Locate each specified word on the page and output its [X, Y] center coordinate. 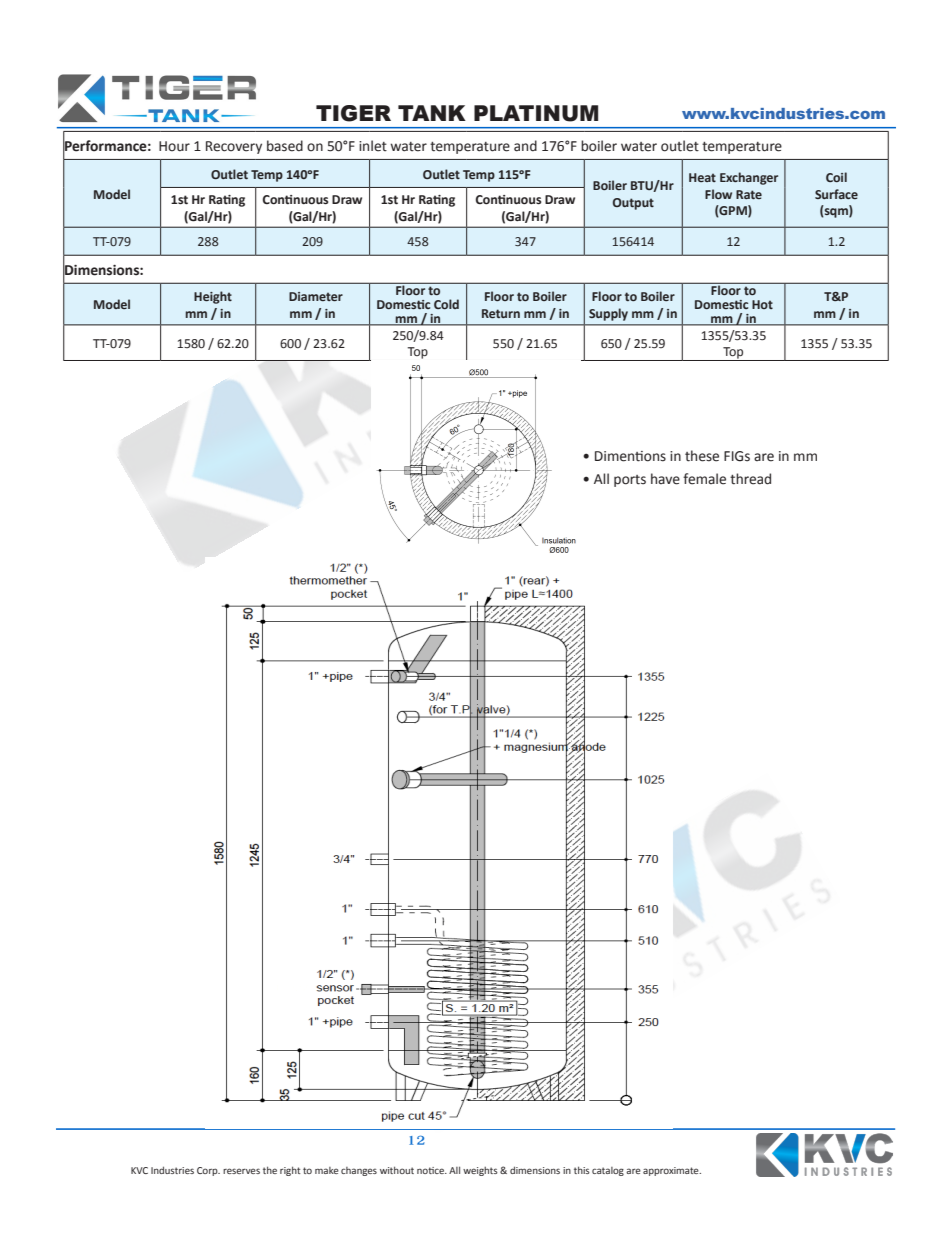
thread [750, 479]
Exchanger [749, 178]
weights [480, 1171]
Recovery [234, 147]
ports [630, 481]
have [665, 479]
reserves [241, 1171]
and [525, 146]
